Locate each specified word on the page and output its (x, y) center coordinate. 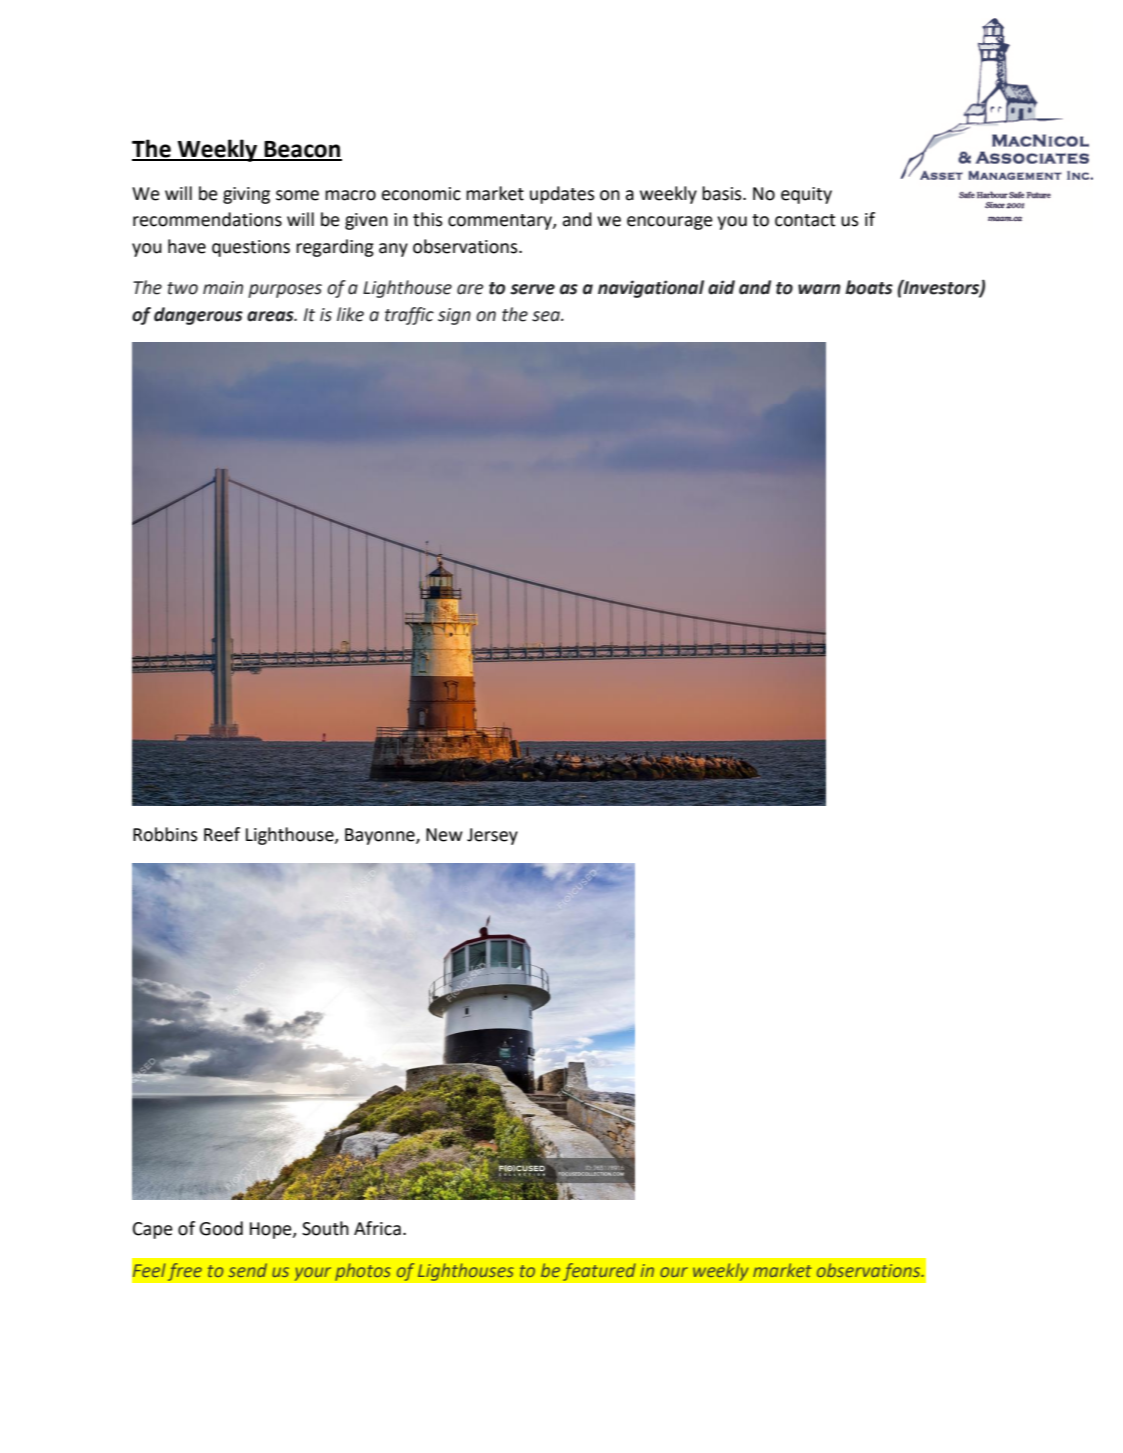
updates (562, 195)
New (444, 835)
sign (454, 316)
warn (819, 289)
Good (221, 1228)
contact (805, 220)
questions (251, 248)
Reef (222, 834)
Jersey (492, 836)
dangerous (198, 316)
